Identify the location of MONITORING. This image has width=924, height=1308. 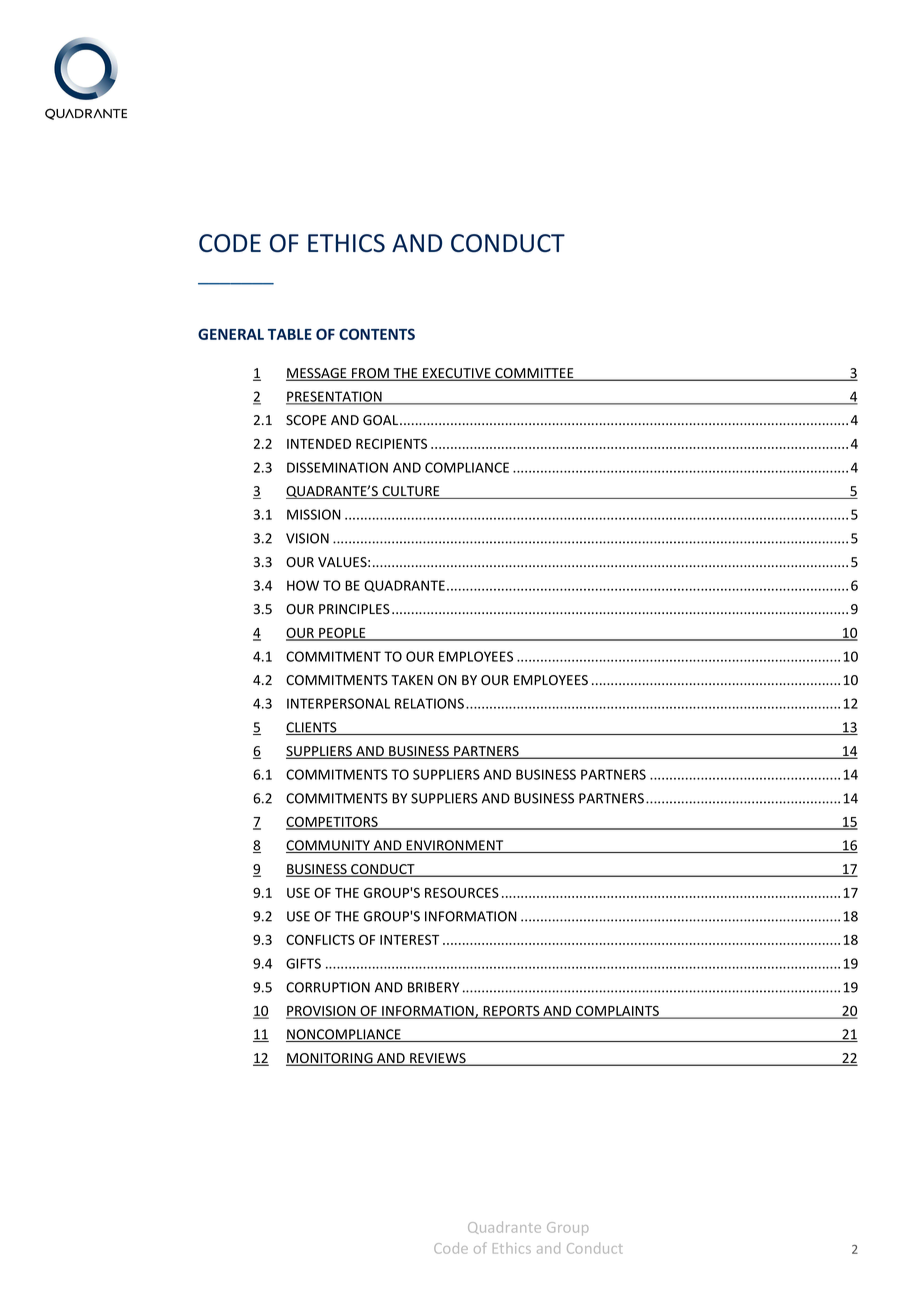
(330, 1059).
